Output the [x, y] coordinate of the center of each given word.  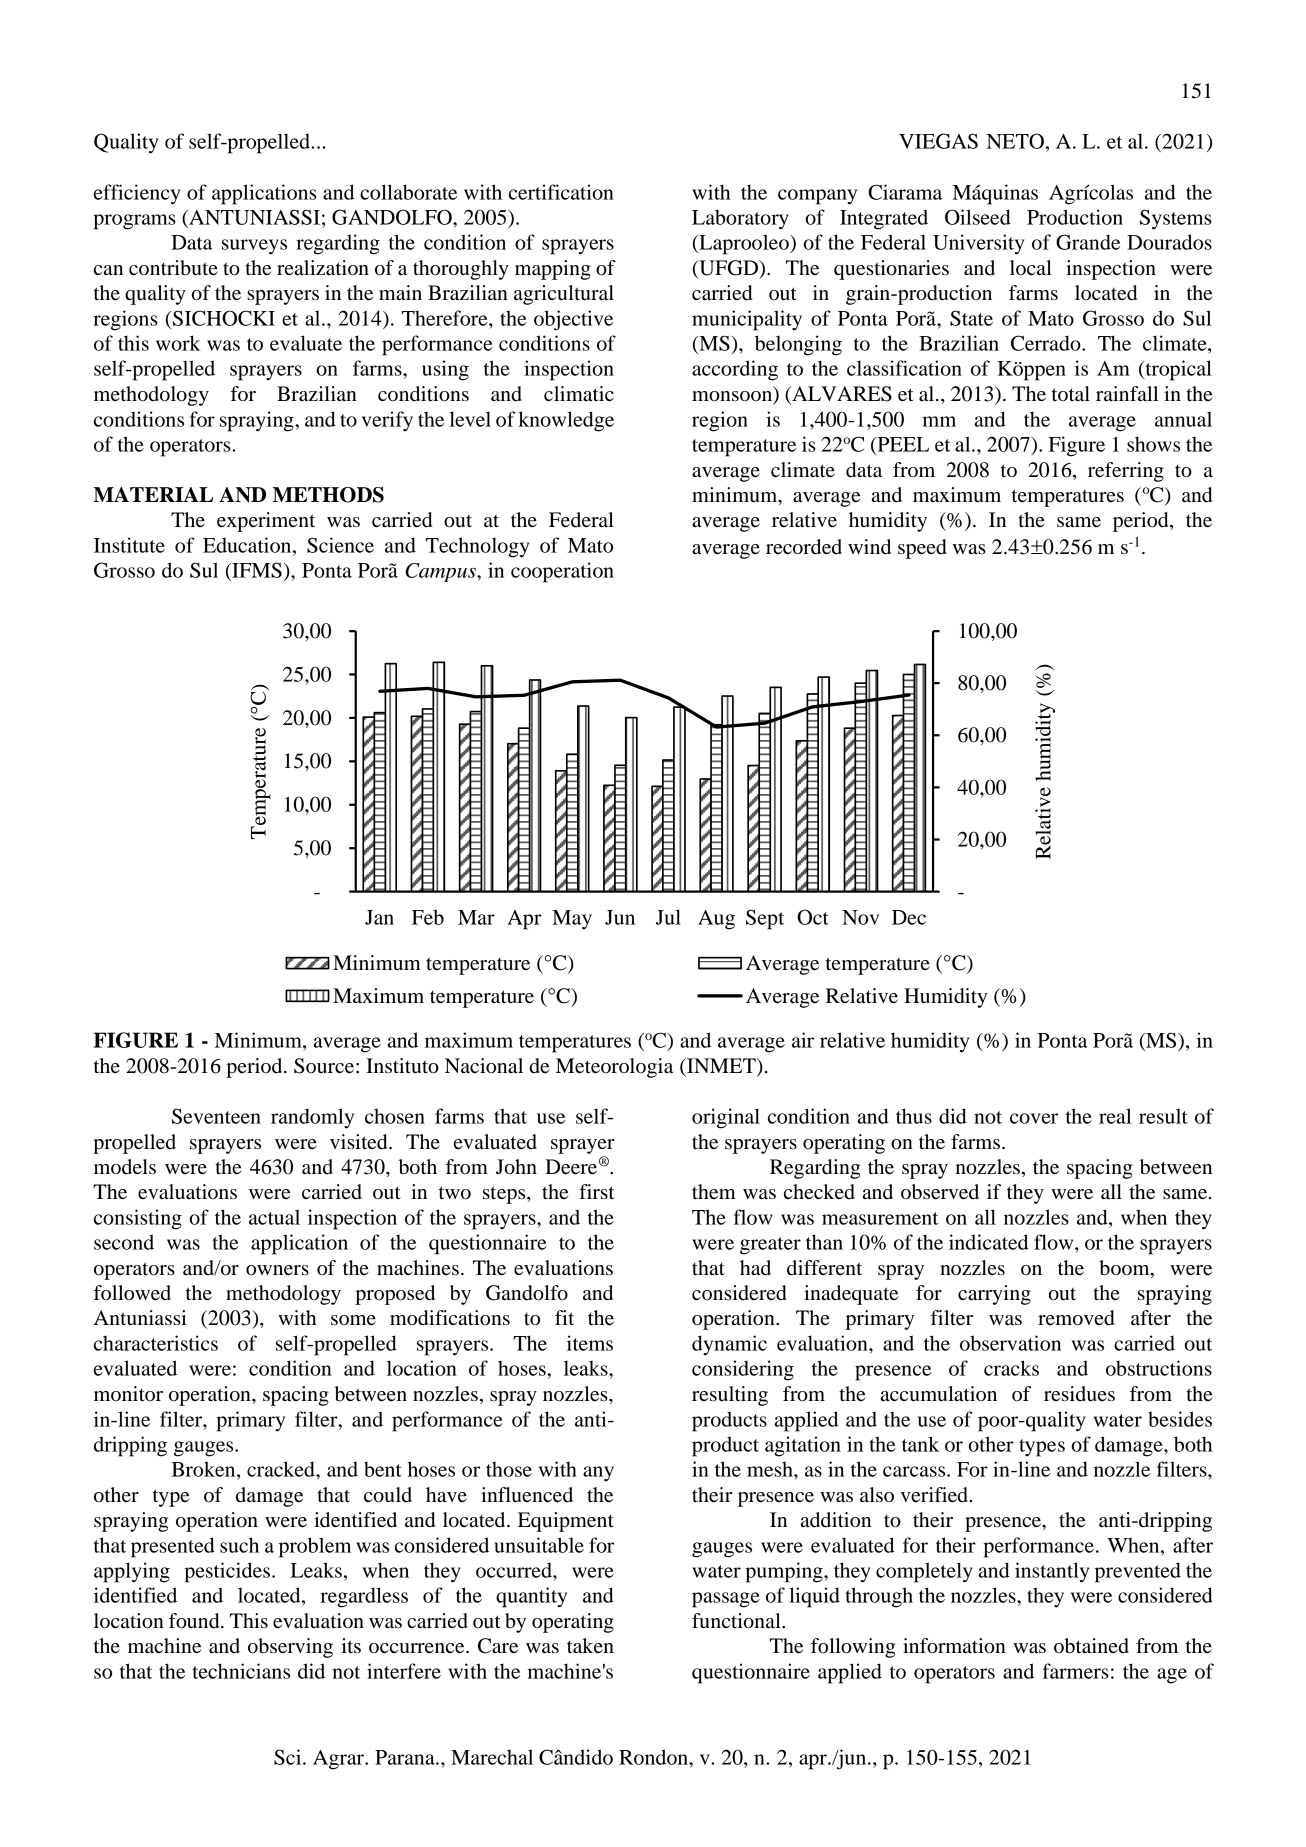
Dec [909, 917]
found [195, 1621]
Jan [379, 917]
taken [590, 1646]
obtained [1091, 1646]
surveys [254, 247]
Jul [668, 917]
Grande [1088, 242]
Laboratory [740, 219]
